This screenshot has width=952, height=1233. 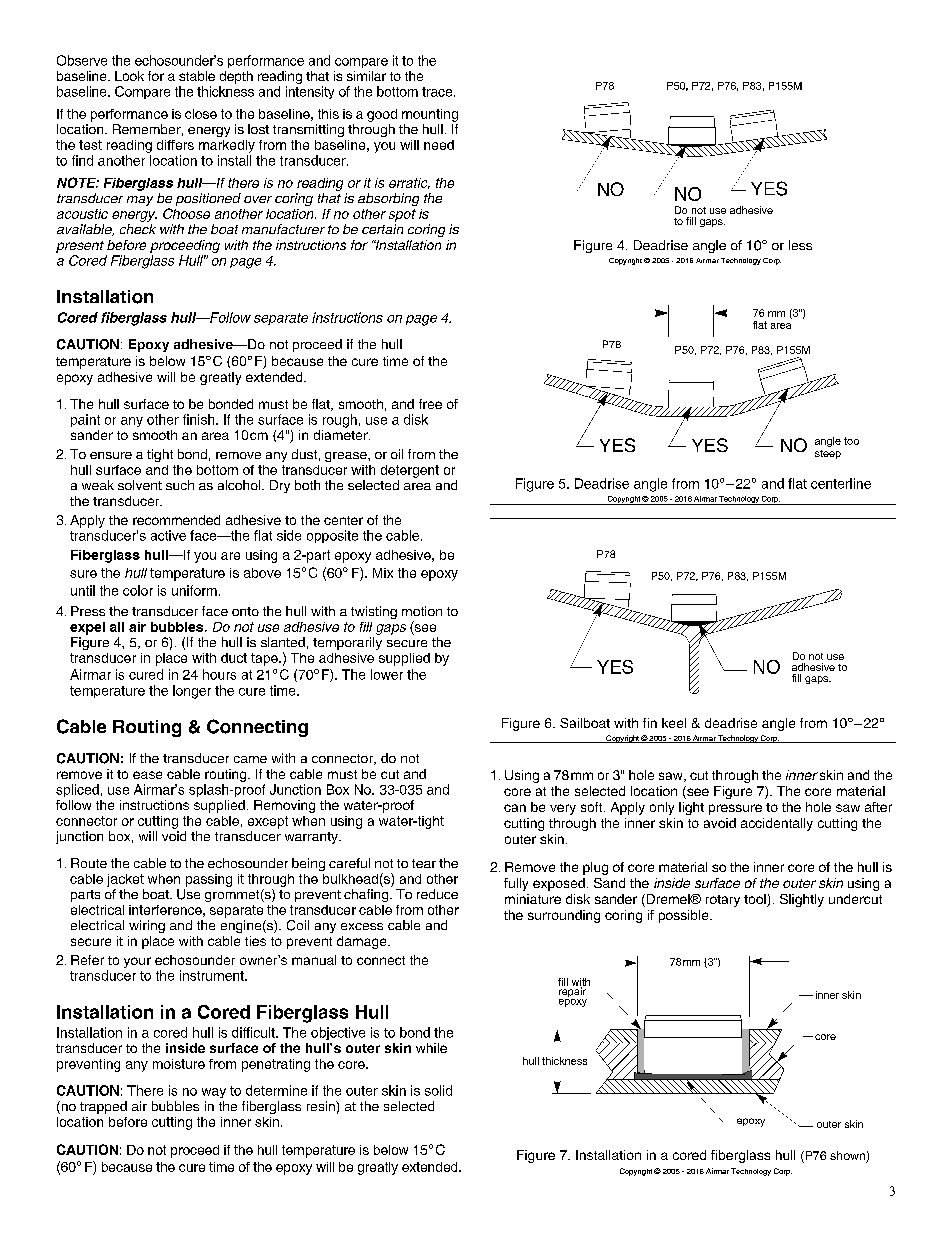 What do you see at coordinates (516, 884) in the screenshot?
I see `fully` at bounding box center [516, 884].
